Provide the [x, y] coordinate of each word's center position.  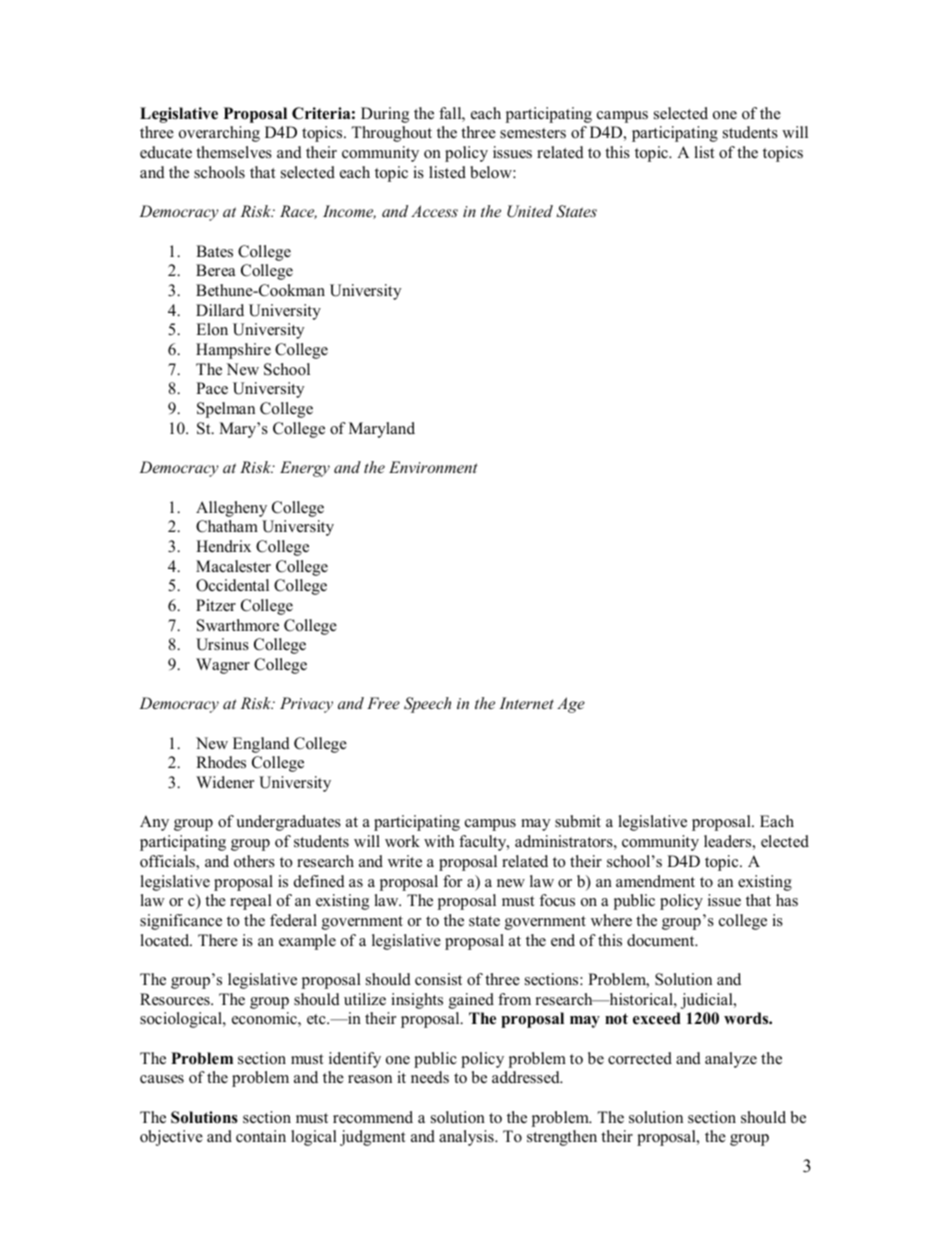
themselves [234, 152]
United [530, 211]
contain [261, 1136]
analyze [731, 1060]
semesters [533, 133]
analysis [467, 1138]
